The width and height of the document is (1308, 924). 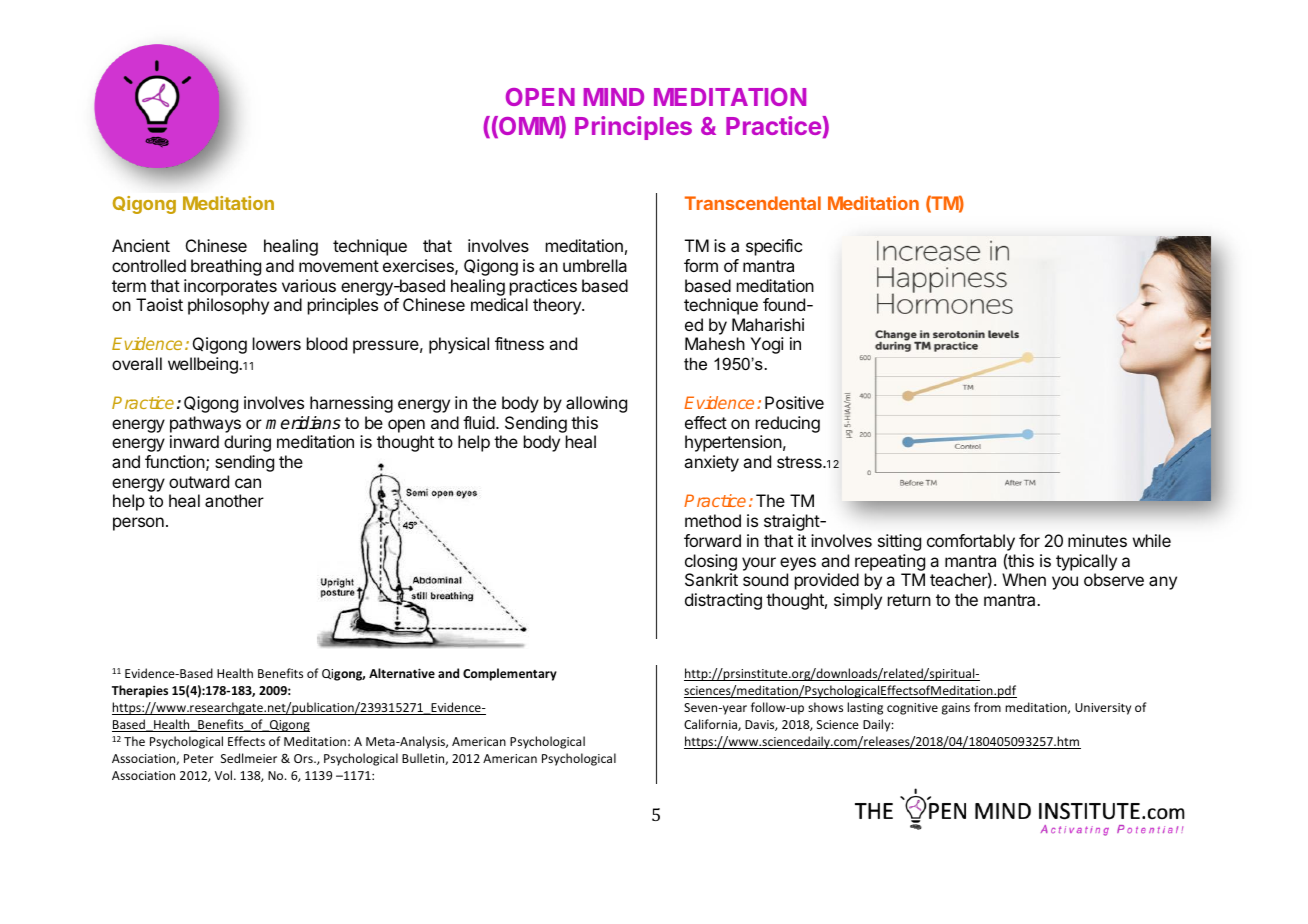 What do you see at coordinates (753, 203) in the document?
I see `Transcendental` at bounding box center [753, 203].
